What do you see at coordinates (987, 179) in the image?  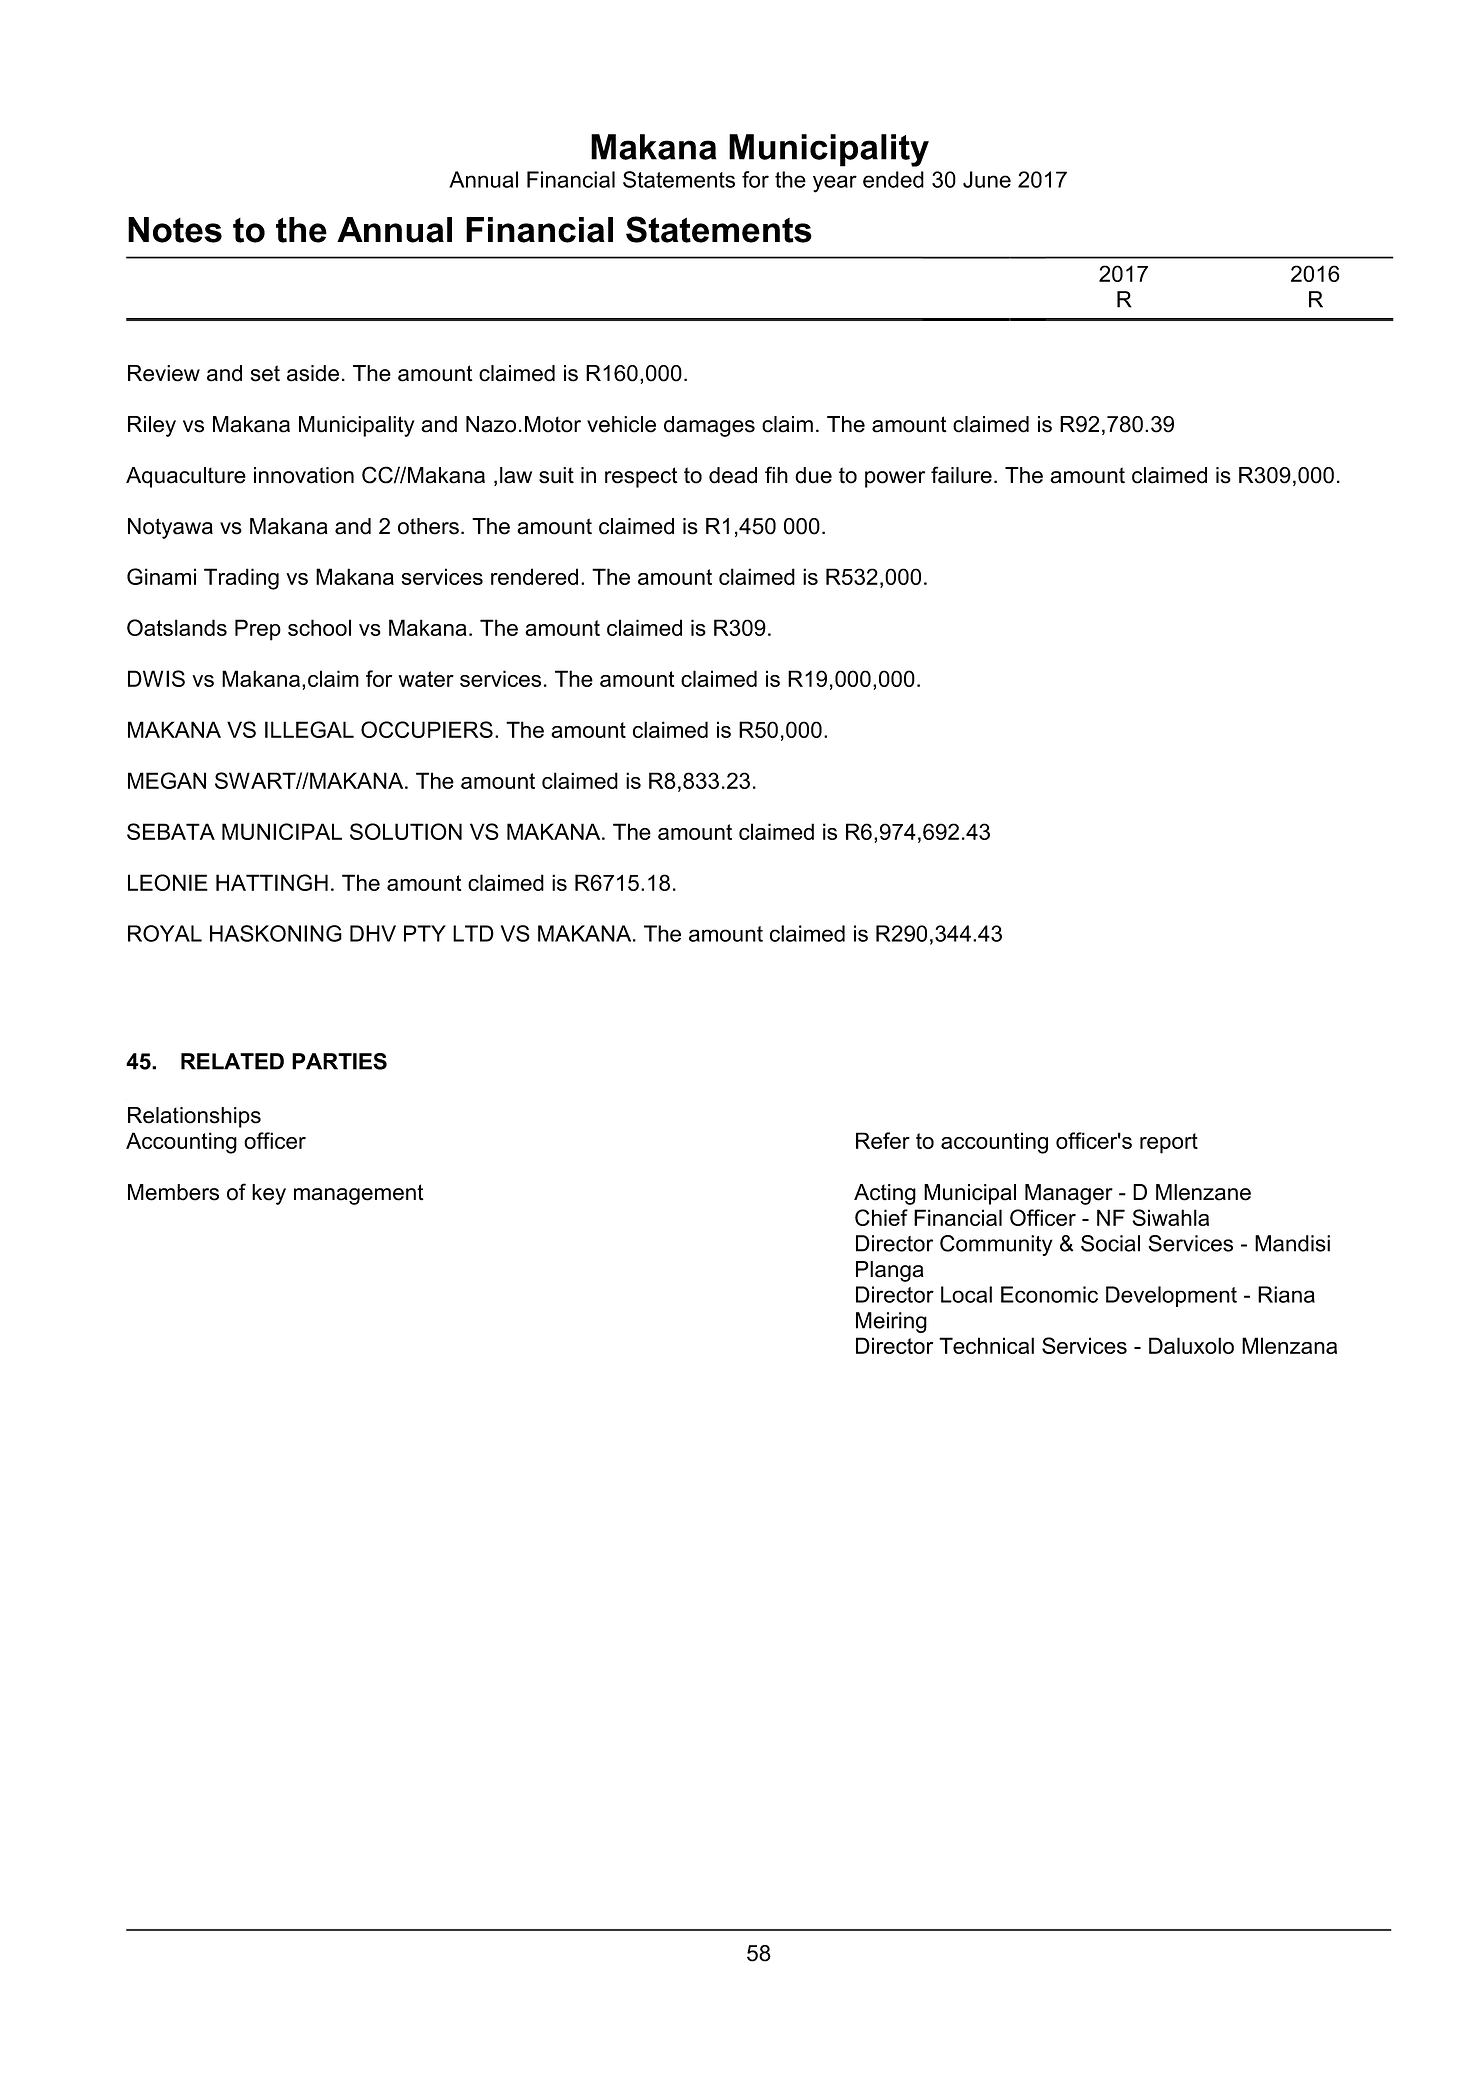 I see `June` at bounding box center [987, 179].
